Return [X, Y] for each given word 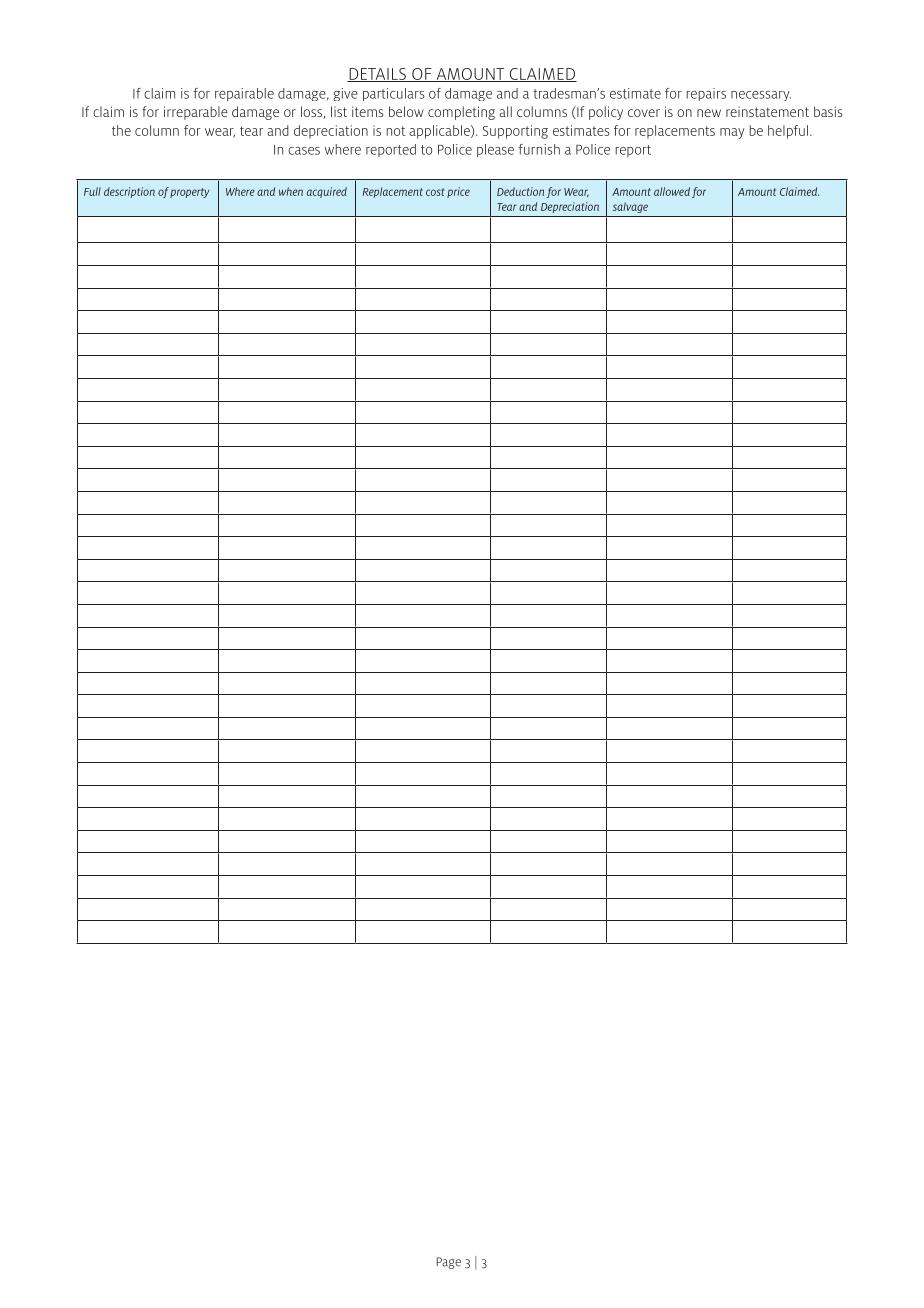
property [189, 193]
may [732, 133]
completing [461, 113]
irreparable [196, 113]
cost [435, 192]
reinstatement [767, 112]
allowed [672, 191]
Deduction [520, 191]
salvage [630, 207]
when [291, 191]
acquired [327, 192]
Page [449, 1263]
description [129, 192]
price [458, 192]
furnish [539, 149]
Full [92, 191]
